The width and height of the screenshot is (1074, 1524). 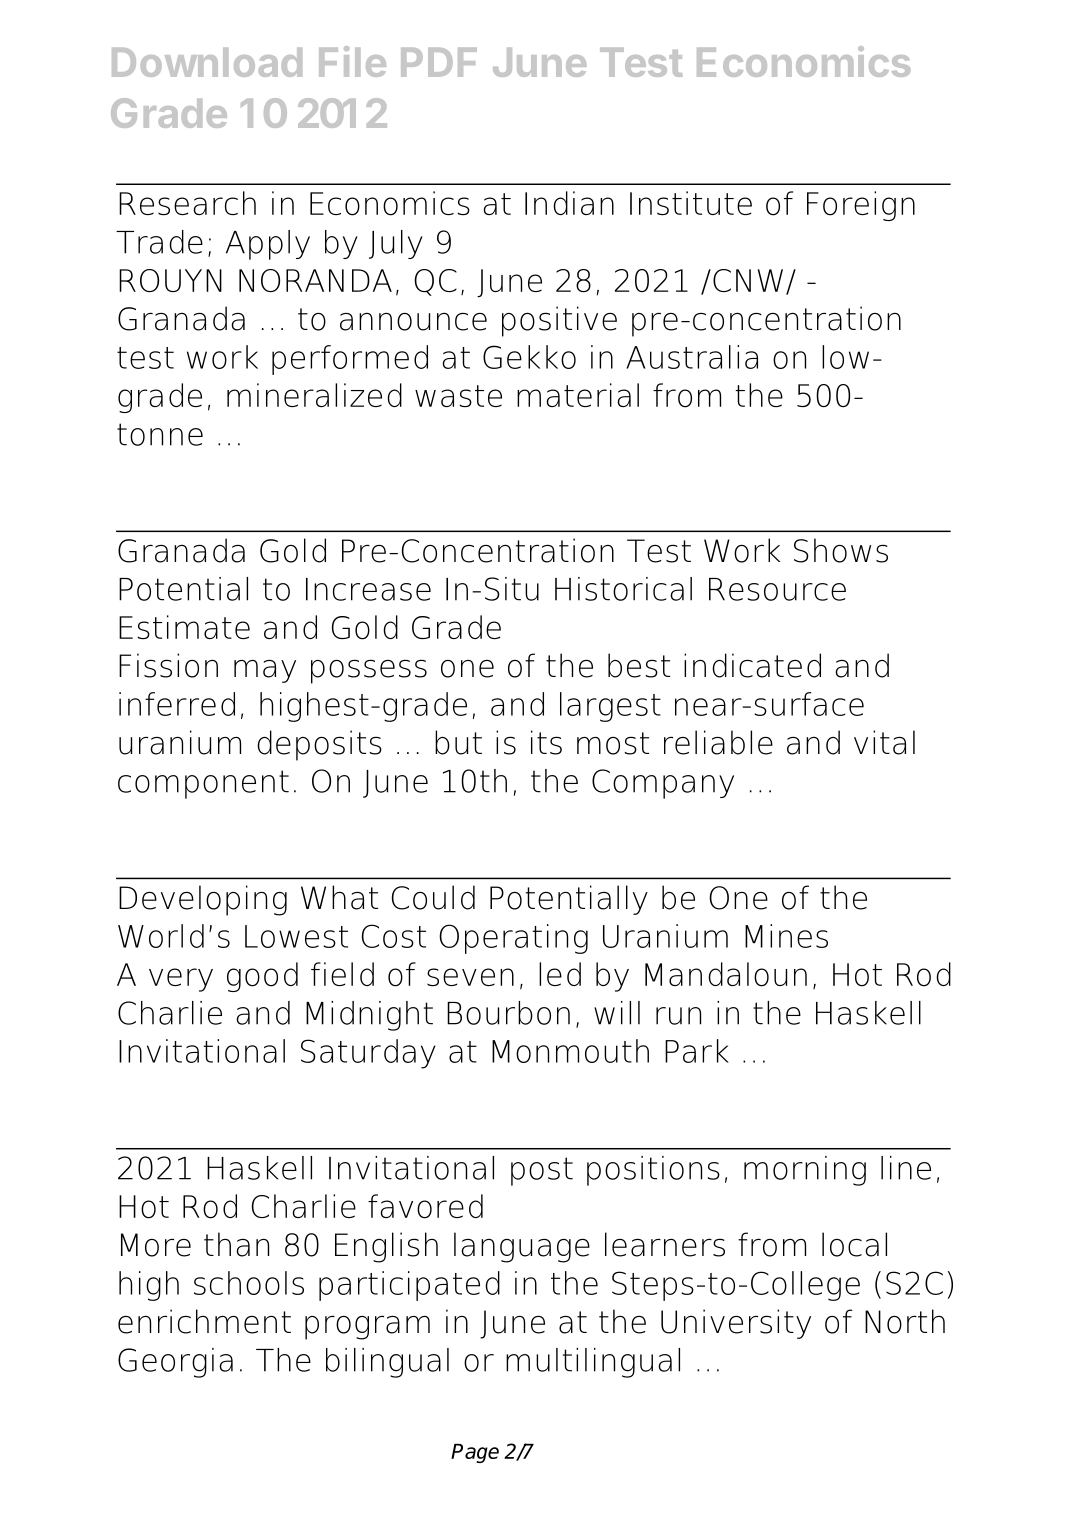 What do you see at coordinates (861, 206) in the screenshot?
I see `Foreign` at bounding box center [861, 206].
